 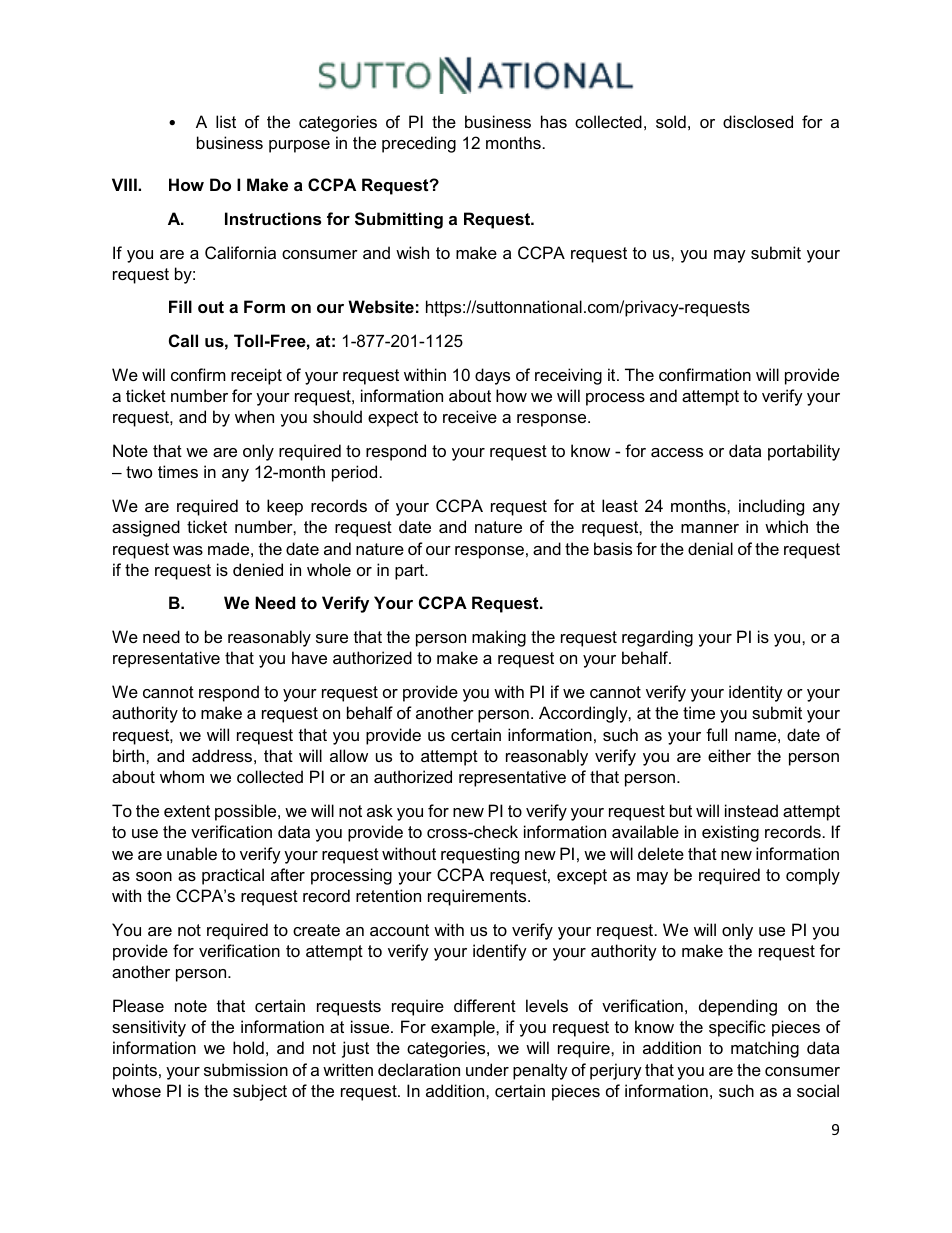 What do you see at coordinates (246, 1069) in the screenshot?
I see `submission` at bounding box center [246, 1069].
